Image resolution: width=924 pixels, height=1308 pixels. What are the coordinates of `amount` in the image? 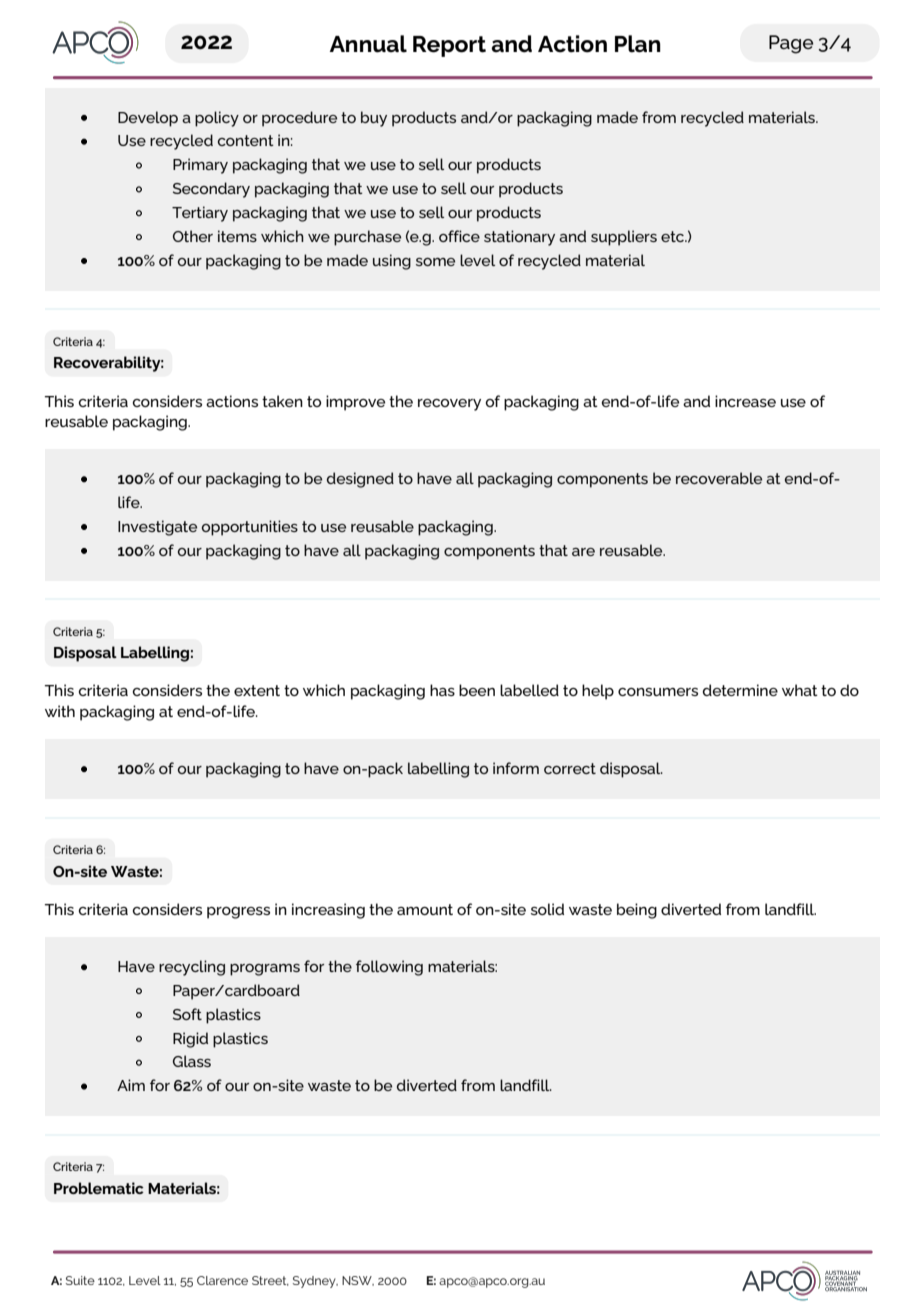 It's located at (425, 909).
